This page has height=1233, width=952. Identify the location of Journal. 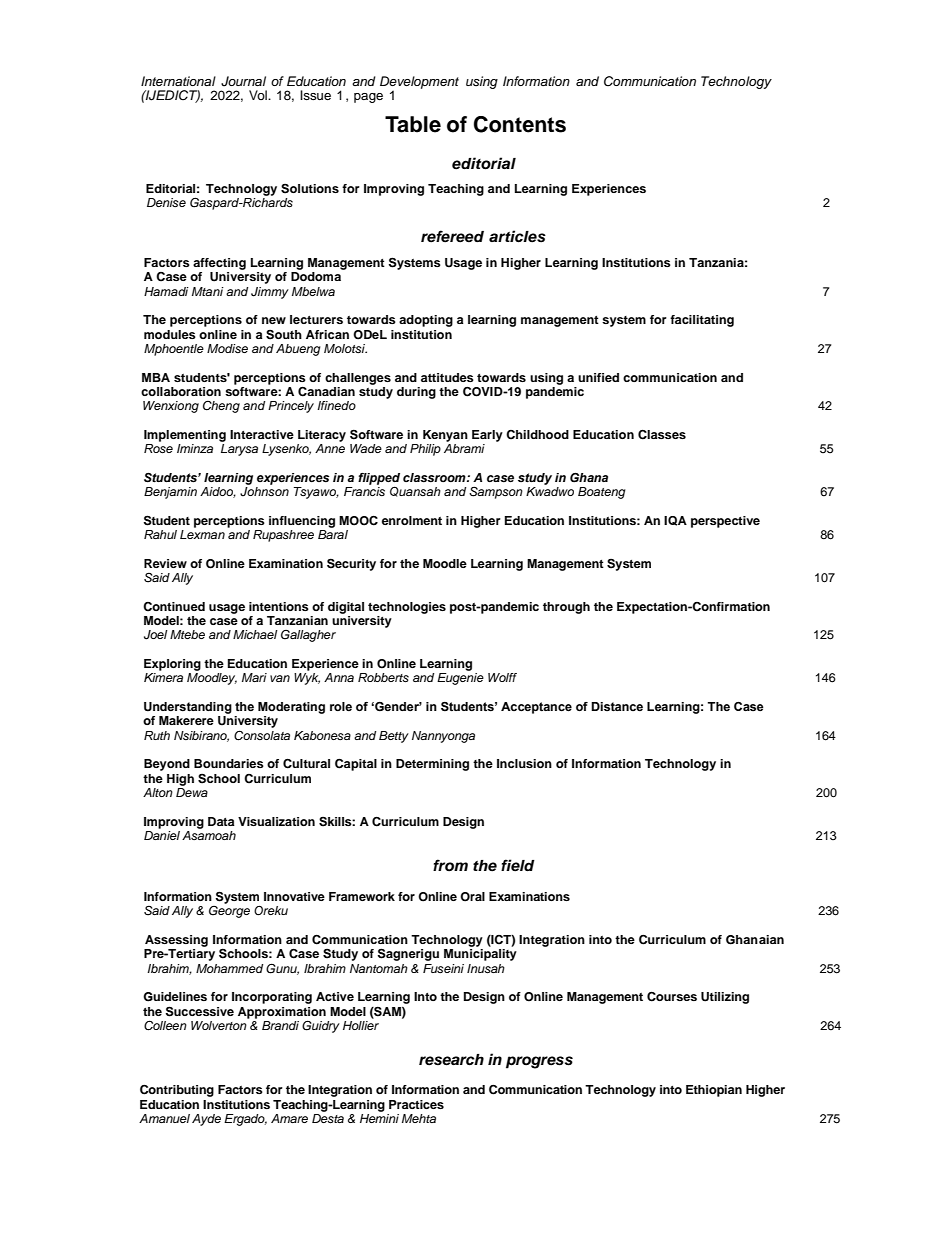
(243, 81).
